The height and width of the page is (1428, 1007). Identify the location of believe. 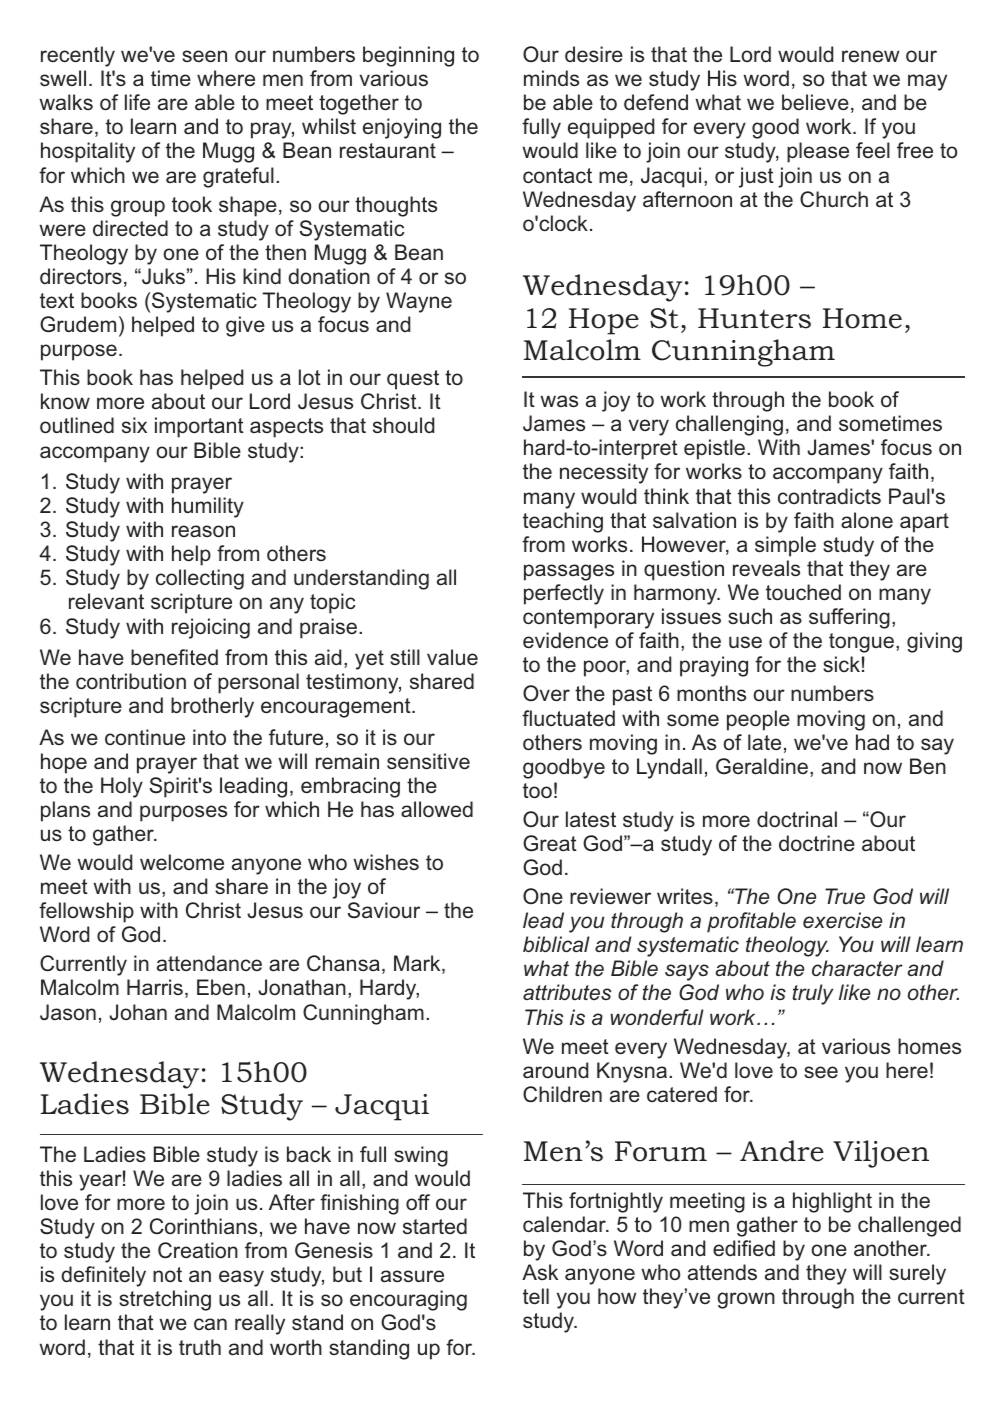
(815, 102).
